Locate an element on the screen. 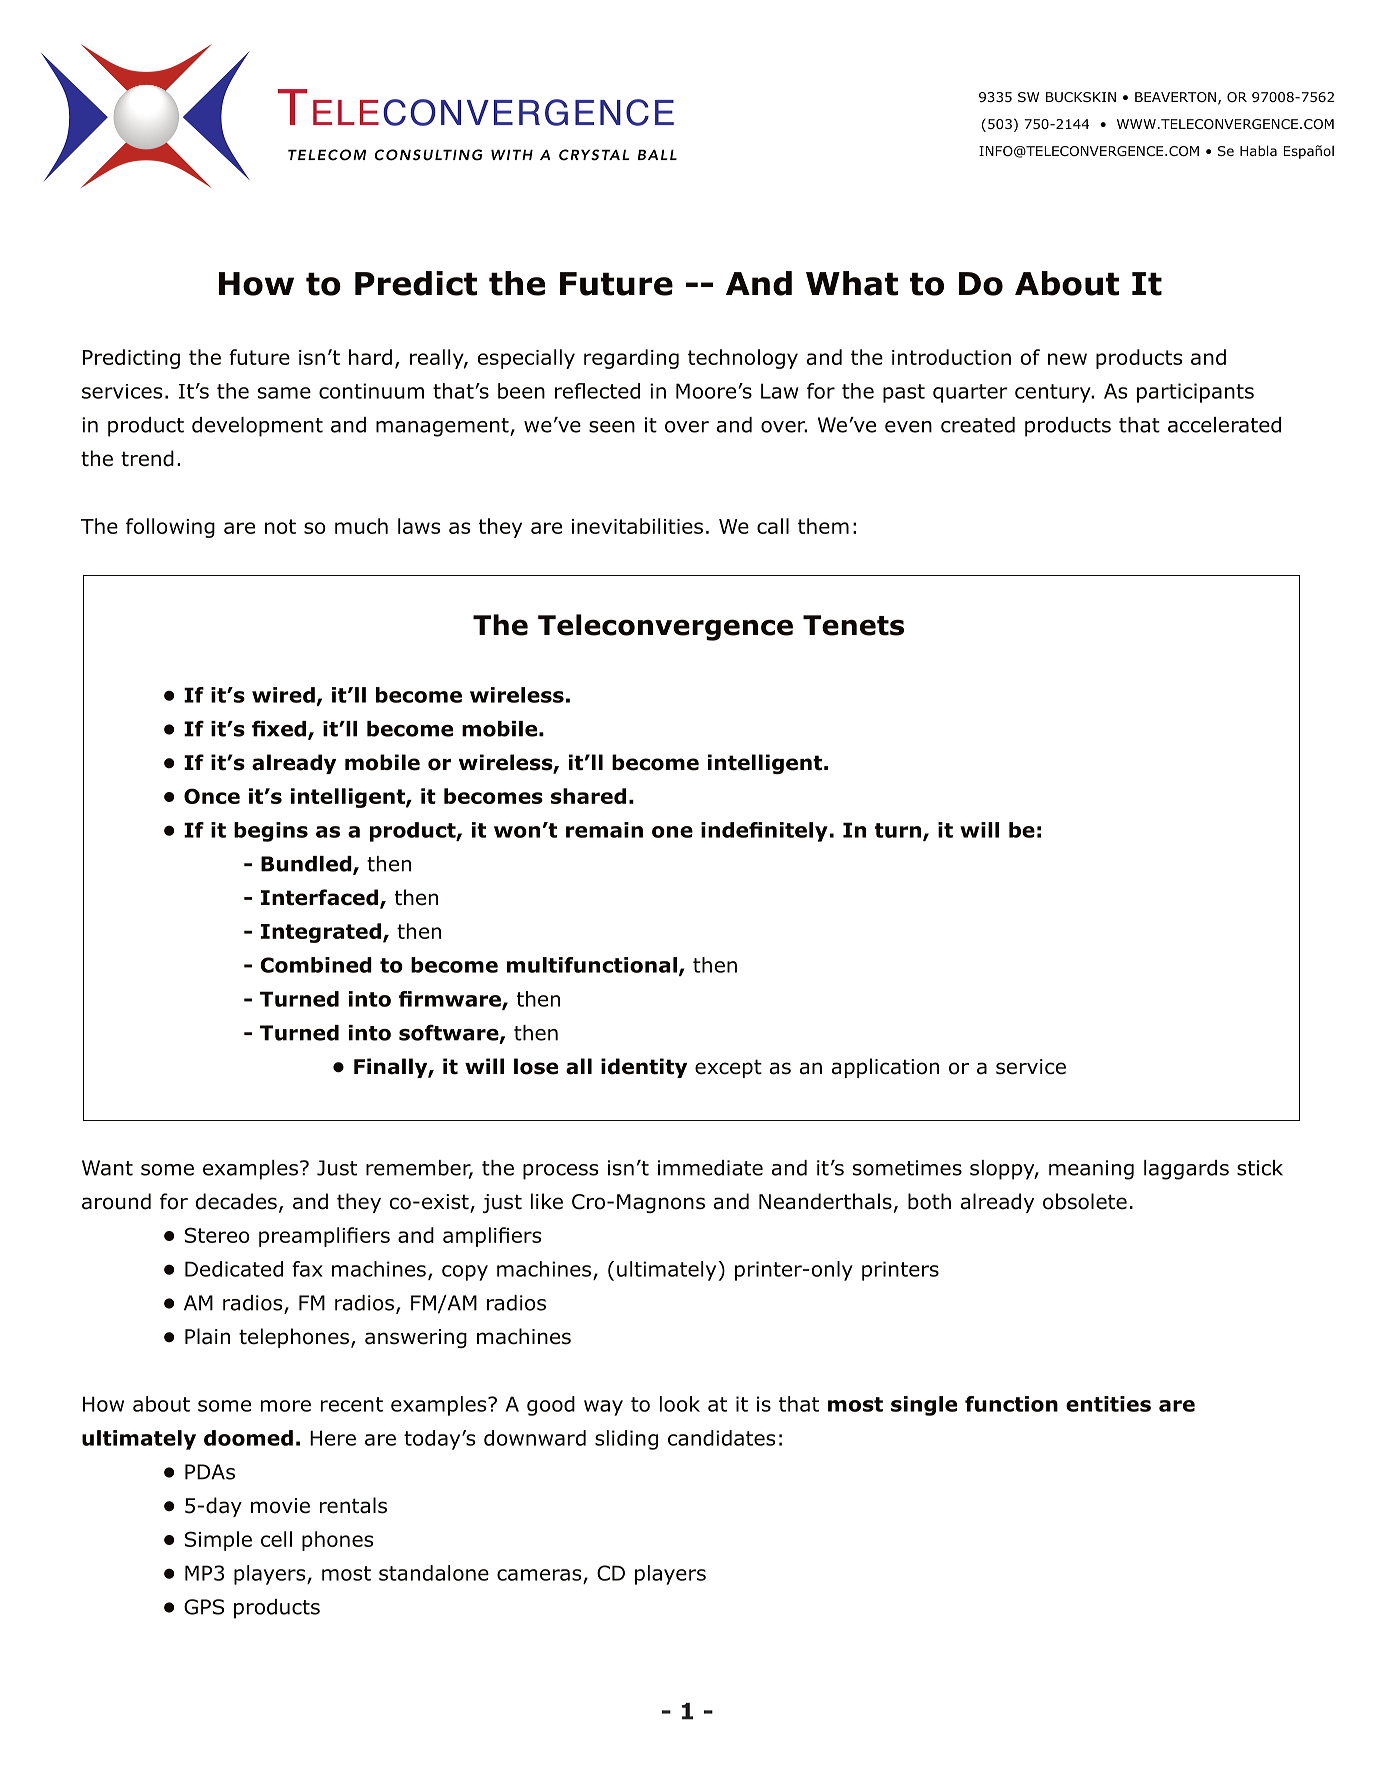 This screenshot has height=1783, width=1378. BUCKSKIN is located at coordinates (1081, 97).
